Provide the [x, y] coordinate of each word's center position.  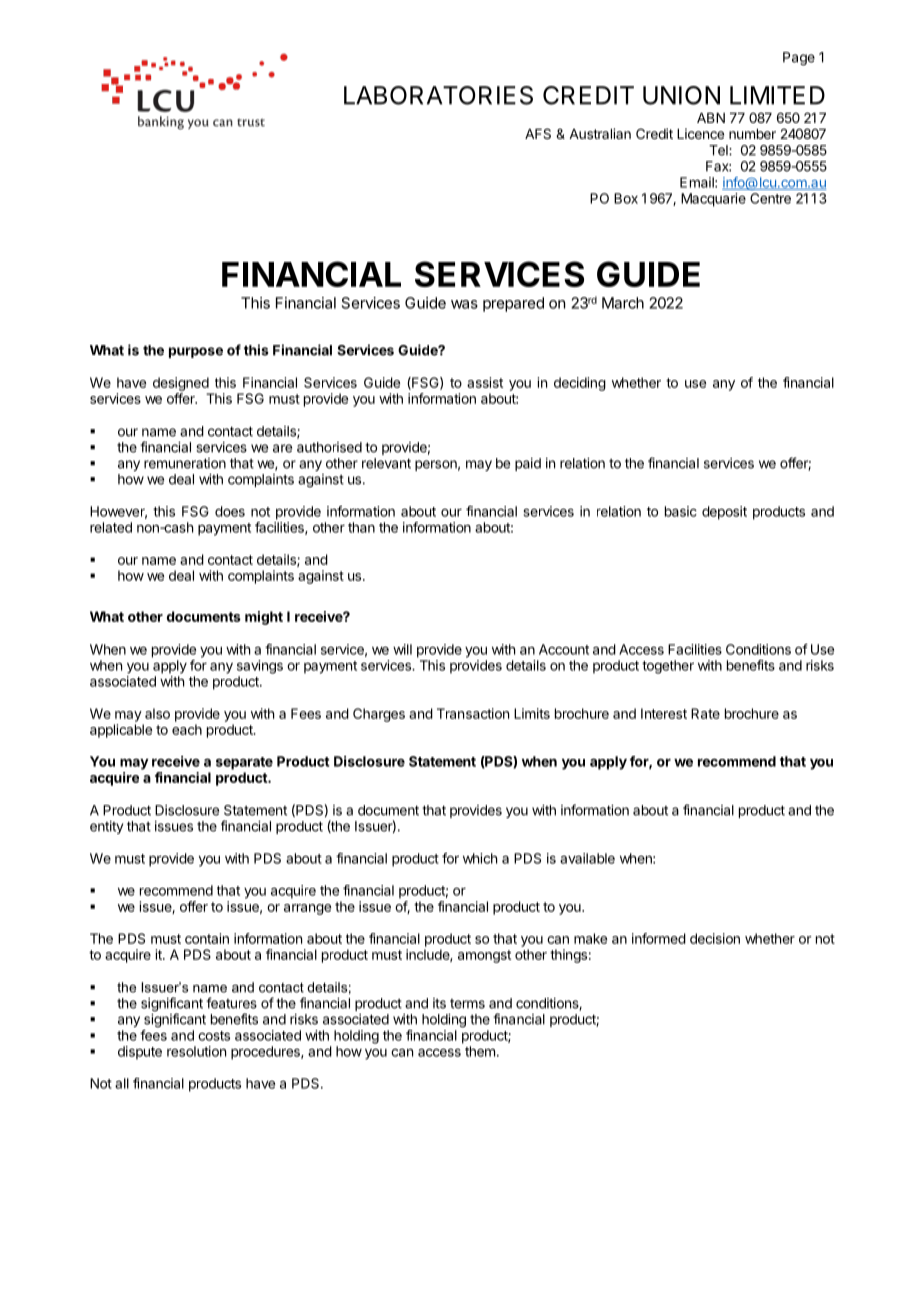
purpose [196, 352]
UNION [681, 95]
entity [106, 827]
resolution [196, 1051]
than [361, 527]
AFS [538, 133]
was [464, 304]
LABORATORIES [438, 95]
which [480, 858]
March [623, 303]
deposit [724, 513]
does [230, 511]
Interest [664, 713]
